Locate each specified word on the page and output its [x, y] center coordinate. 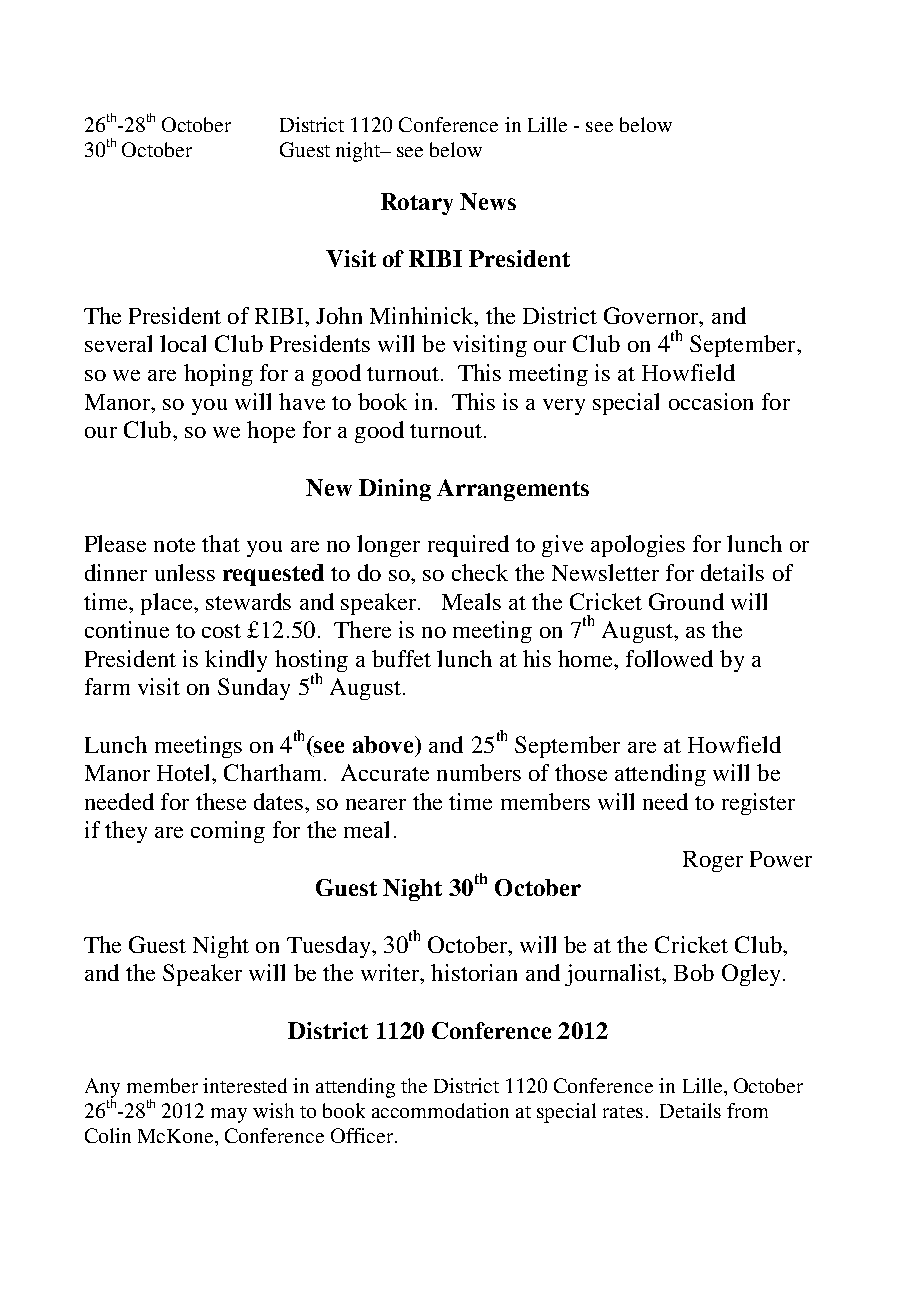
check [480, 572]
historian [474, 972]
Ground [686, 601]
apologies [638, 546]
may [229, 1115]
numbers [479, 772]
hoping [218, 375]
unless [185, 572]
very [564, 407]
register [758, 804]
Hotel [185, 772]
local [183, 343]
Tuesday [330, 947]
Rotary [417, 204]
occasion [711, 401]
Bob [694, 972]
